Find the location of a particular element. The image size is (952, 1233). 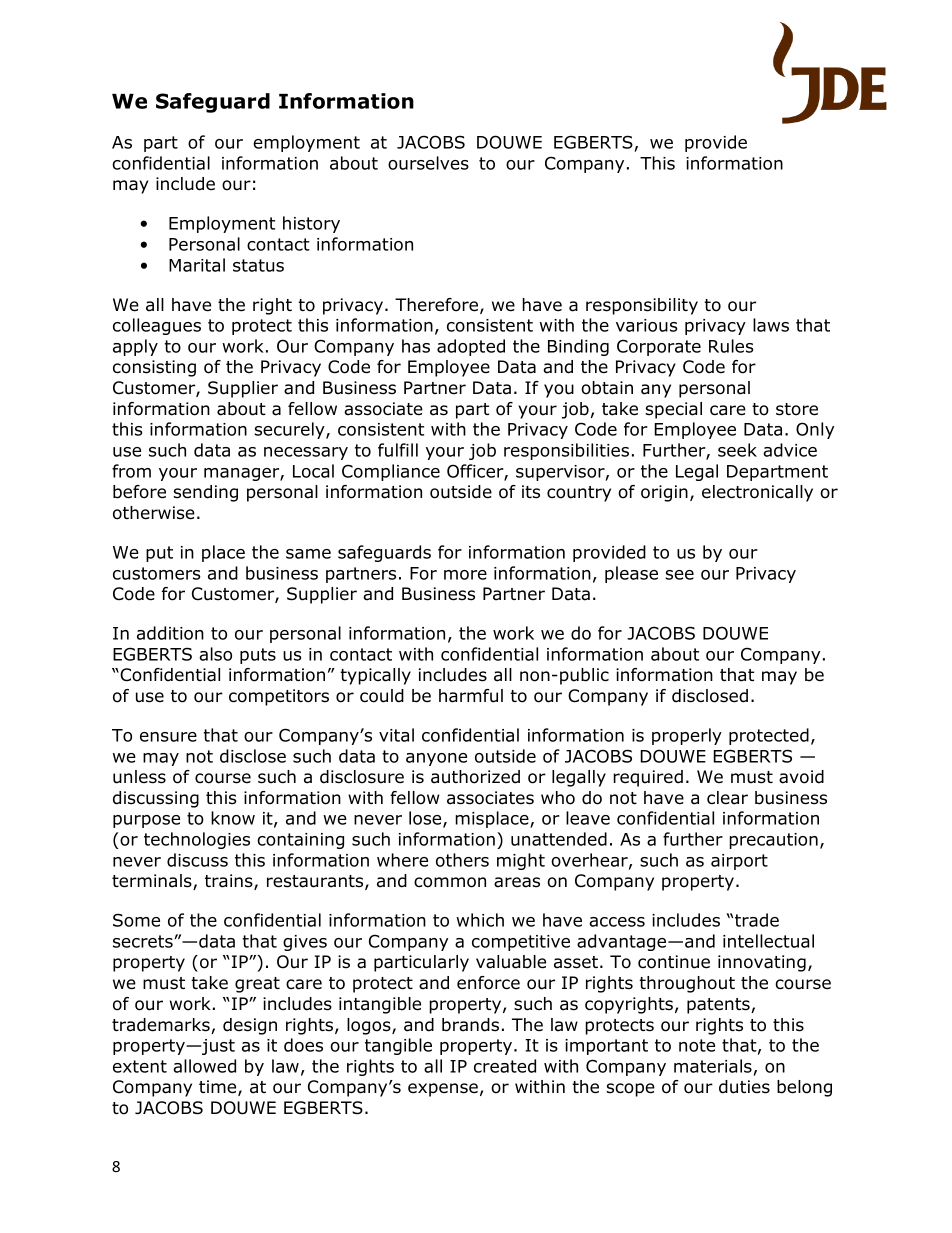

securely is located at coordinates (290, 430).
